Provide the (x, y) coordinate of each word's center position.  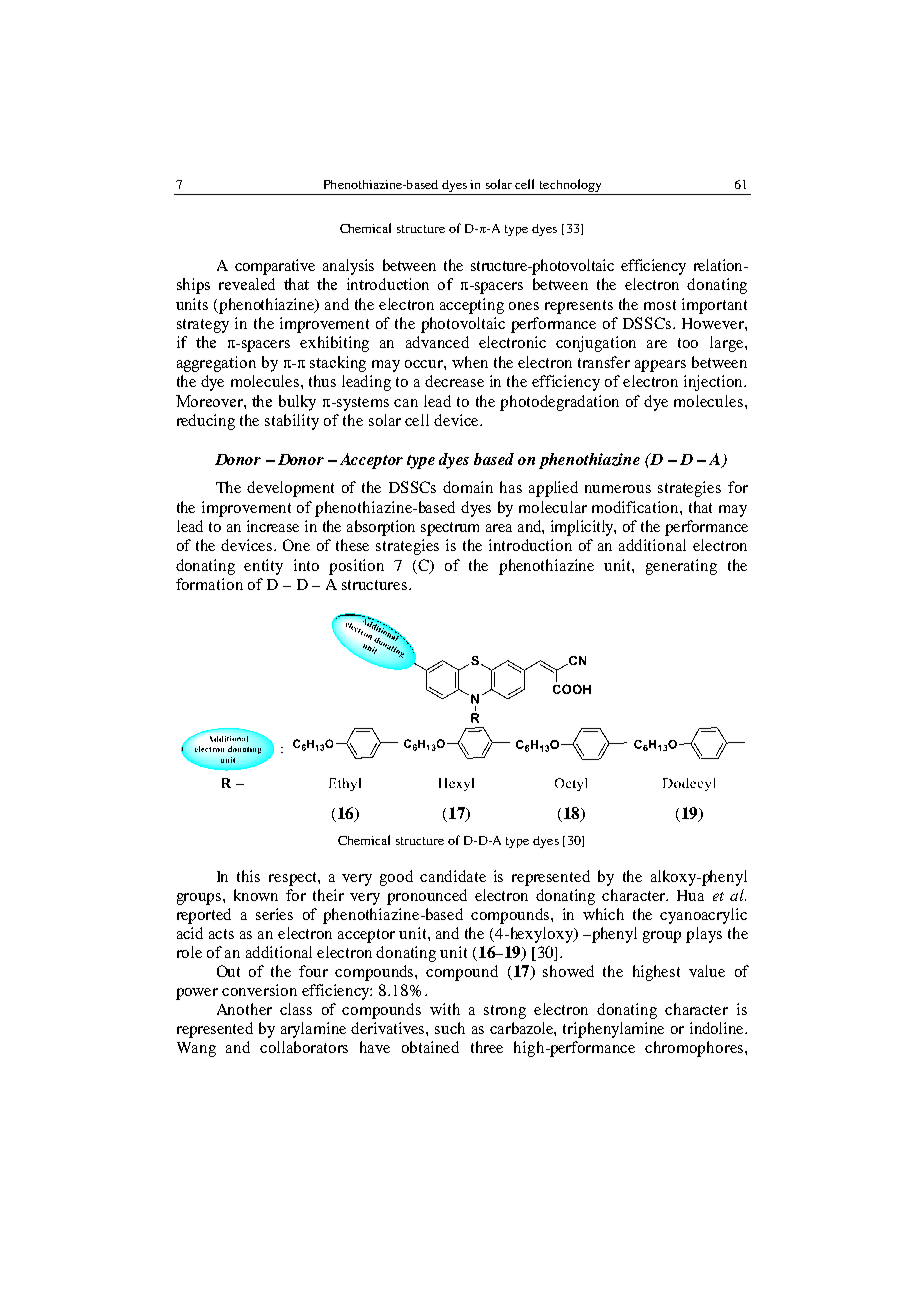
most (660, 305)
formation (209, 584)
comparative (275, 267)
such (450, 1028)
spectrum (450, 529)
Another (244, 1009)
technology (570, 185)
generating (681, 567)
